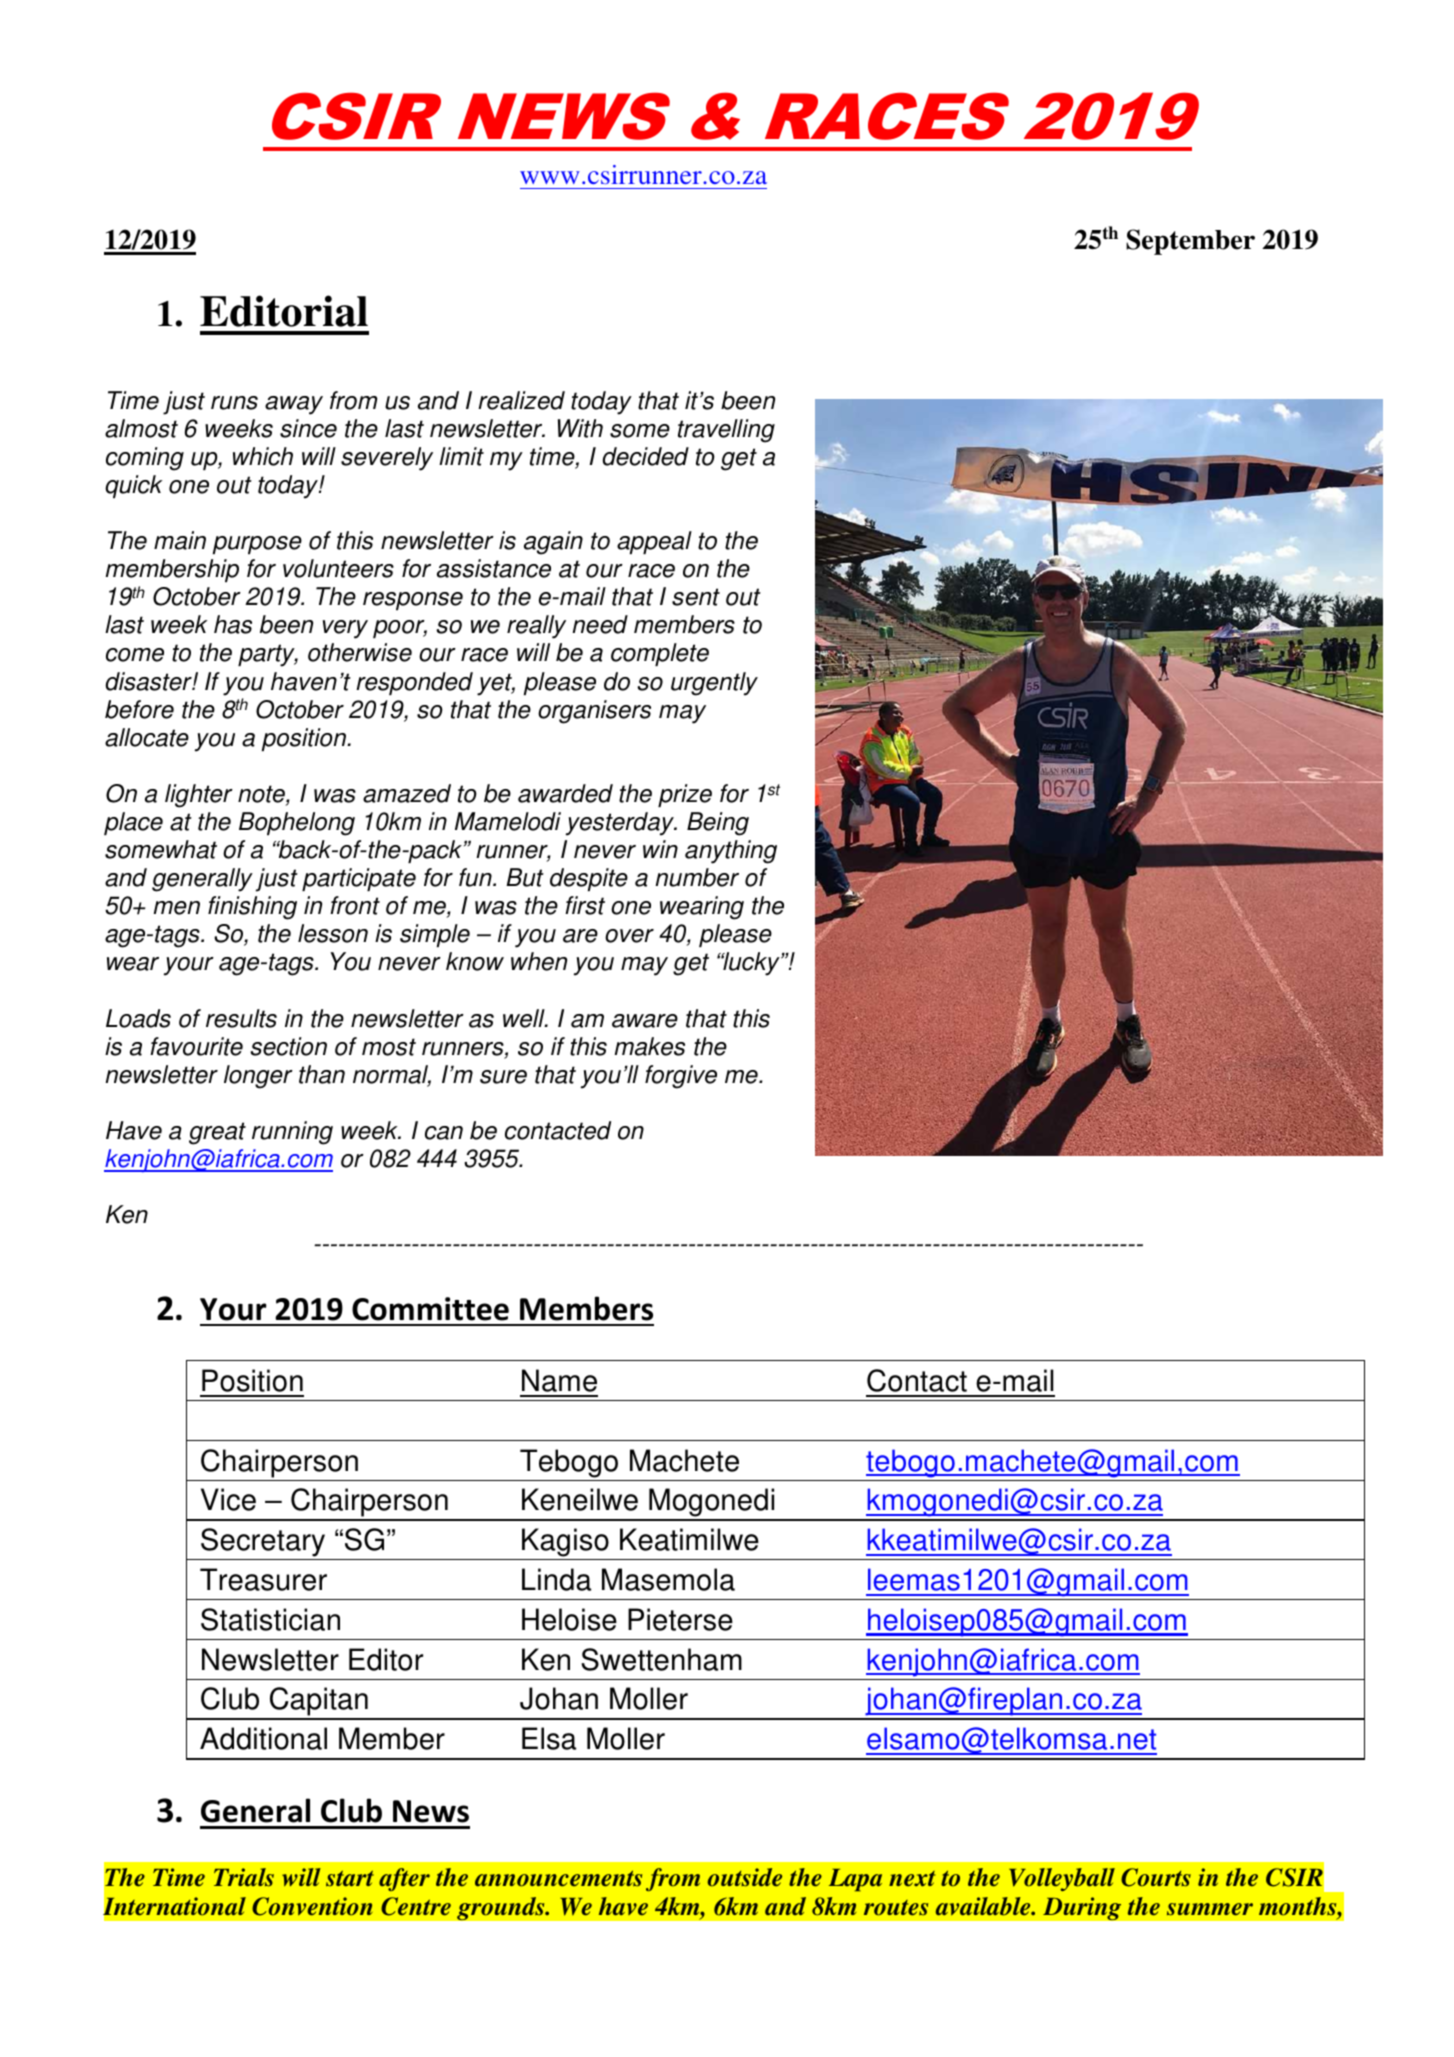 The height and width of the screenshot is (2057, 1454). I want to click on travelling, so click(726, 431).
